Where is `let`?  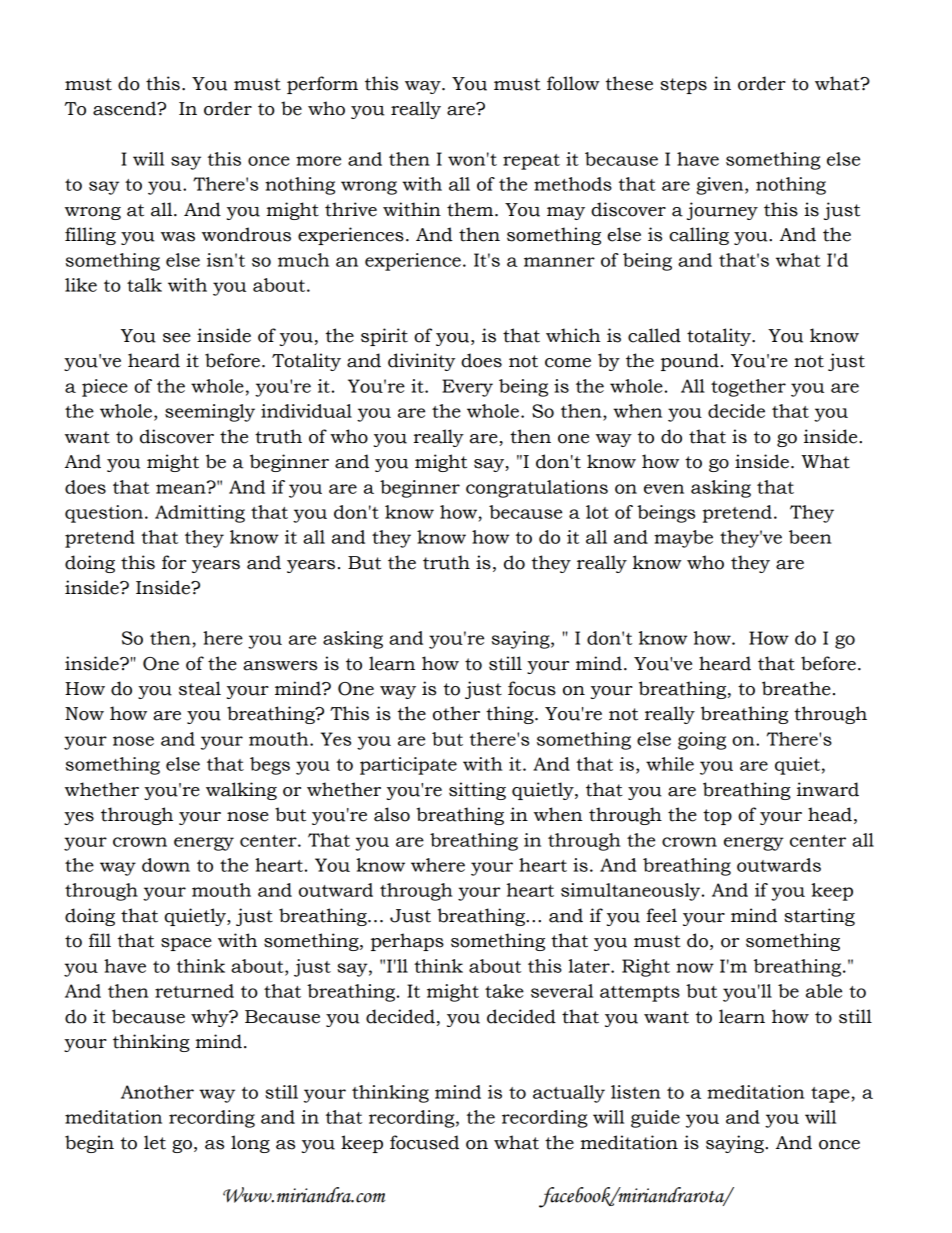 let is located at coordinates (155, 1142).
